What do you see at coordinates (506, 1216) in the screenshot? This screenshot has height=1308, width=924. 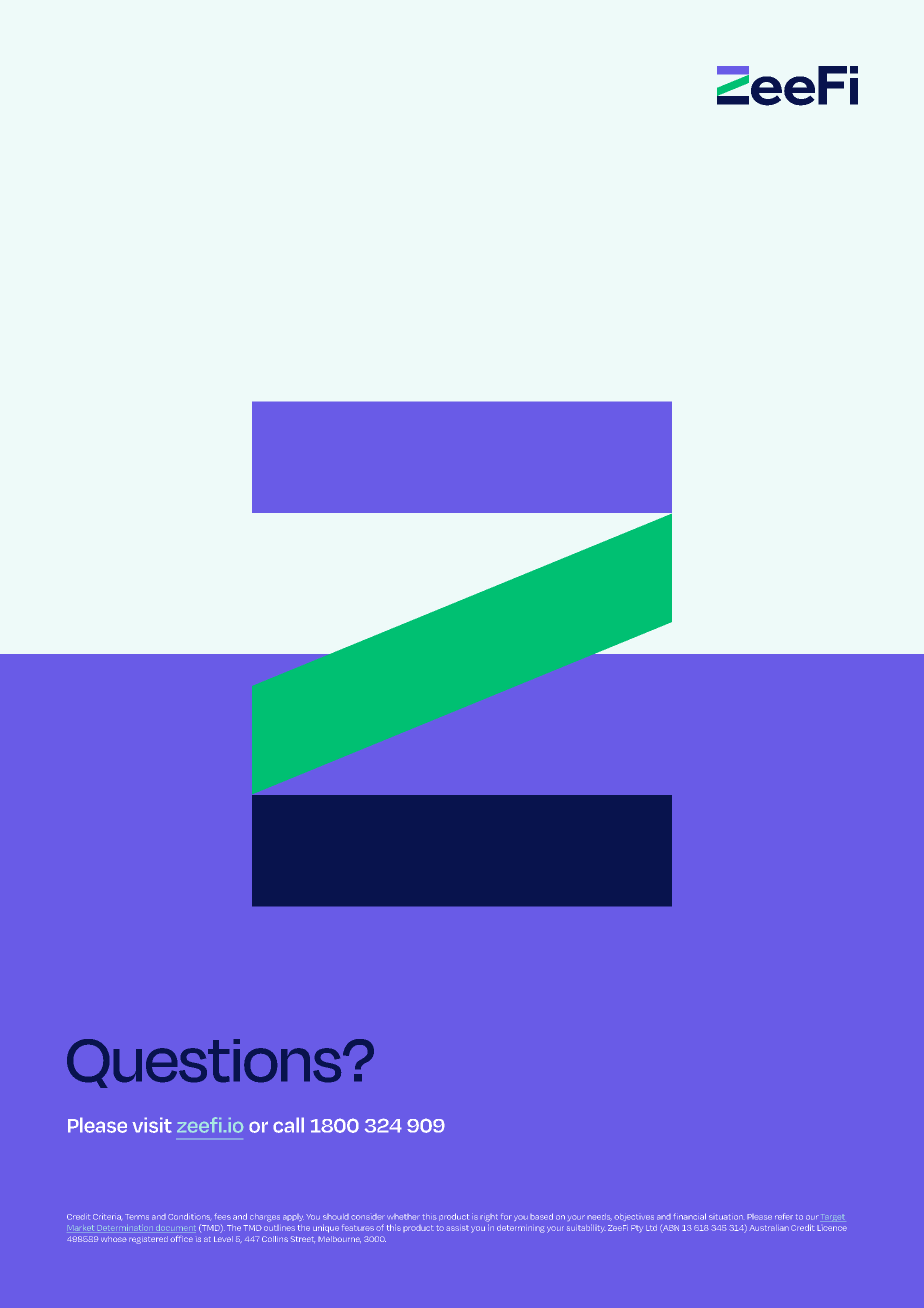 I see `for` at bounding box center [506, 1216].
